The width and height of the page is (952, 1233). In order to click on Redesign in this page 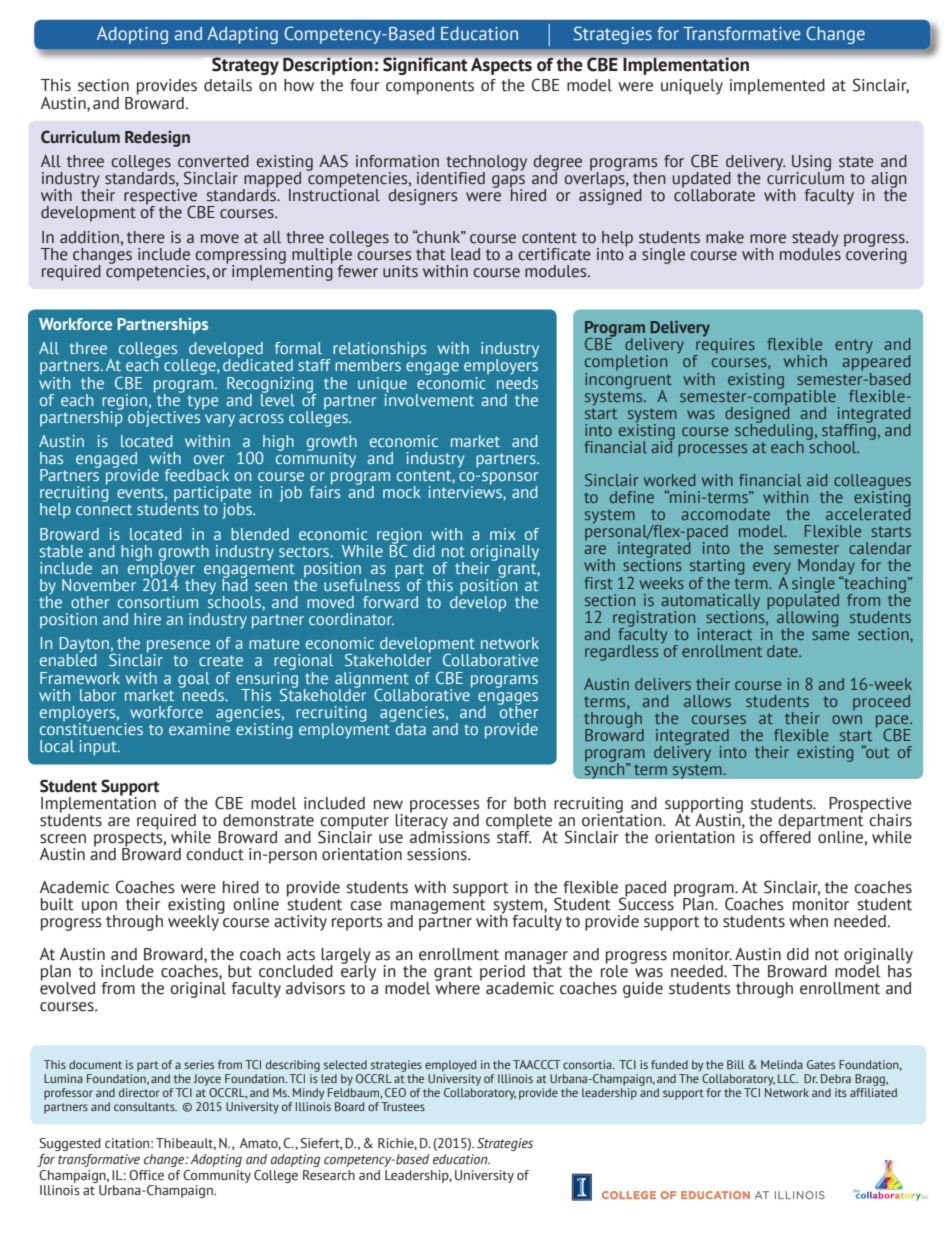, I will do `click(157, 139)`.
